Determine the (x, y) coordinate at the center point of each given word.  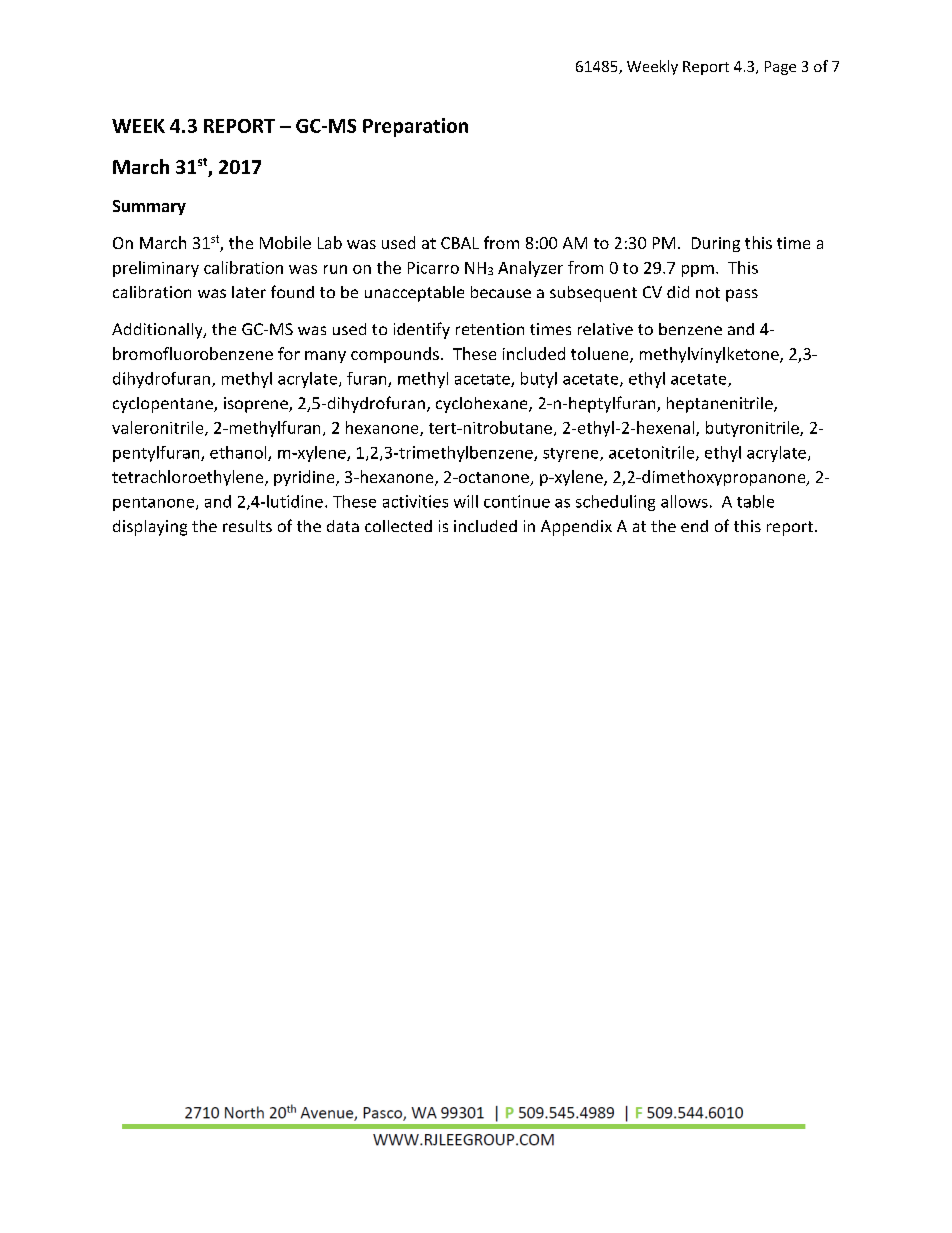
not (708, 292)
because (501, 292)
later (249, 292)
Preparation (415, 127)
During (716, 244)
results (247, 526)
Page (780, 68)
